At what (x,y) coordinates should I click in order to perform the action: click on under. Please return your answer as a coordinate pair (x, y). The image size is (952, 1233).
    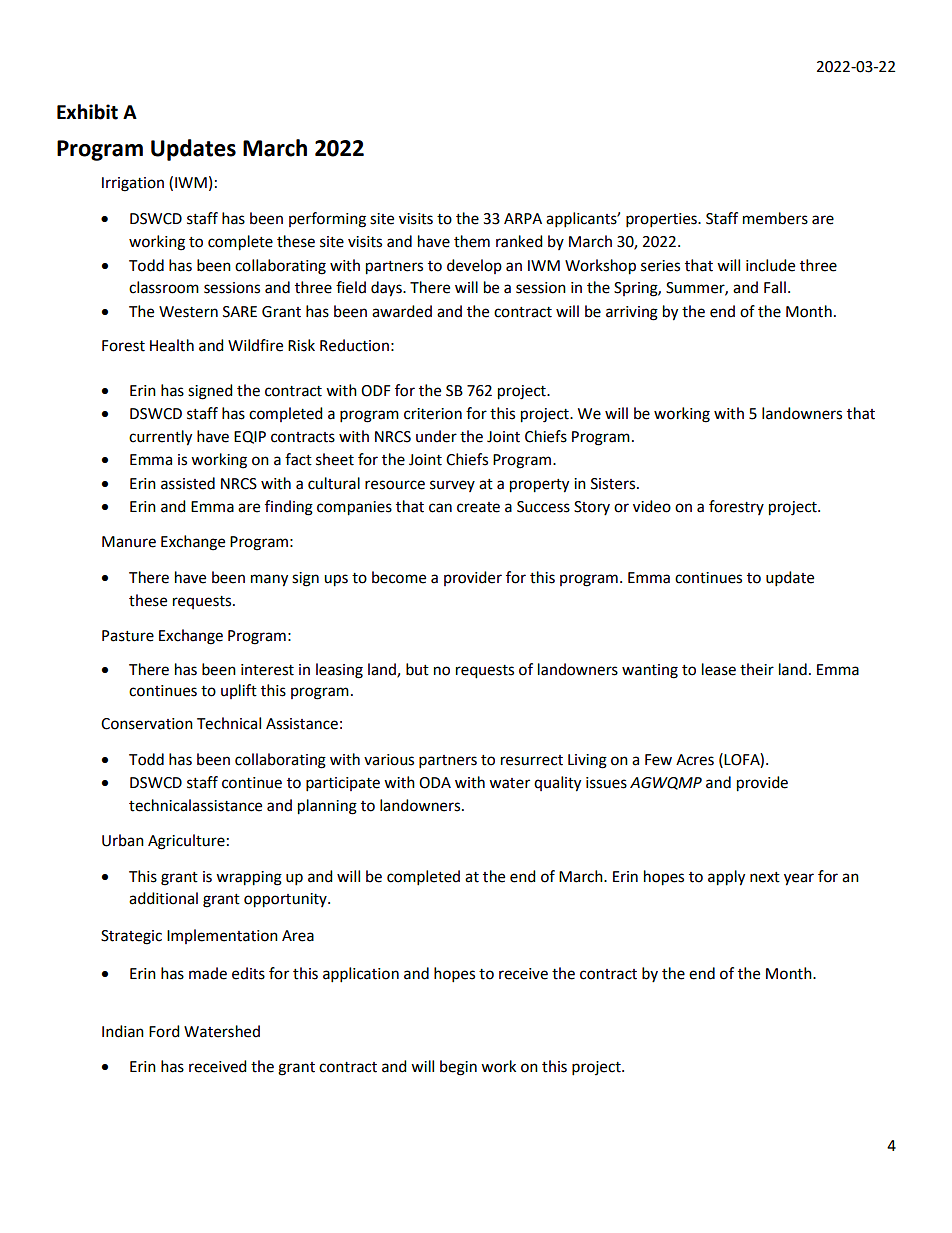
    Looking at the image, I should click on (436, 436).
